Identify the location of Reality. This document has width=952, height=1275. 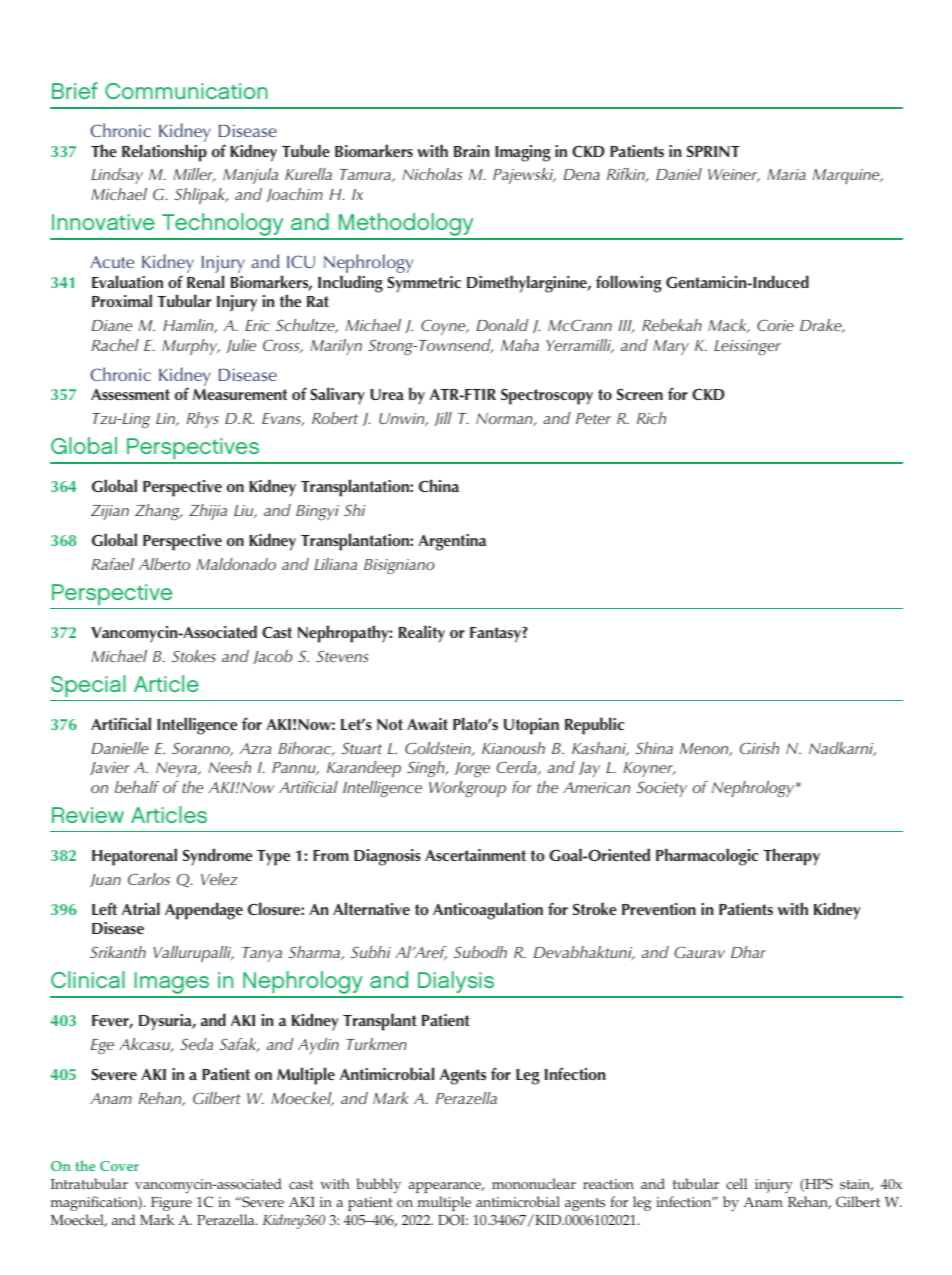
(422, 634).
